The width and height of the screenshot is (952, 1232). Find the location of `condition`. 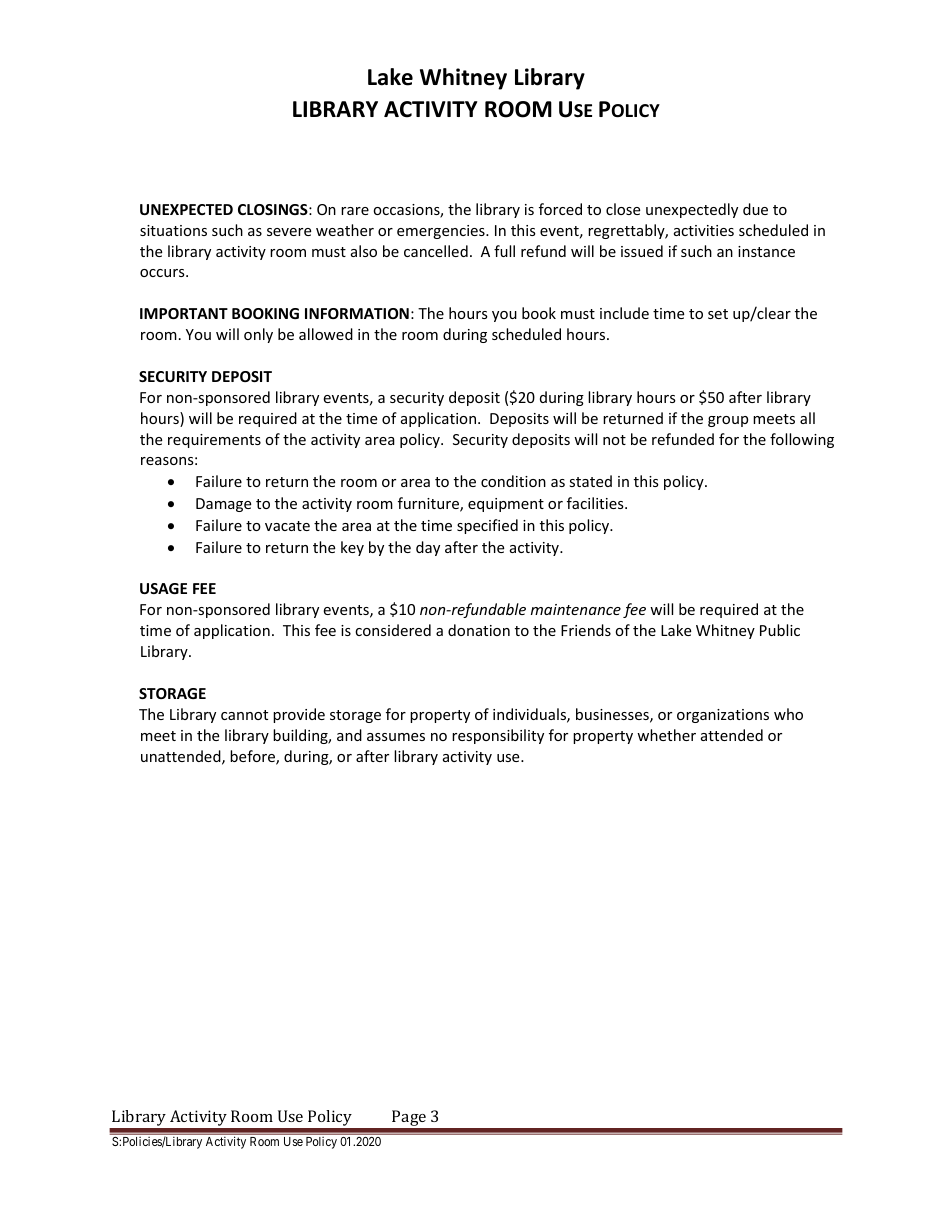

condition is located at coordinates (513, 481).
